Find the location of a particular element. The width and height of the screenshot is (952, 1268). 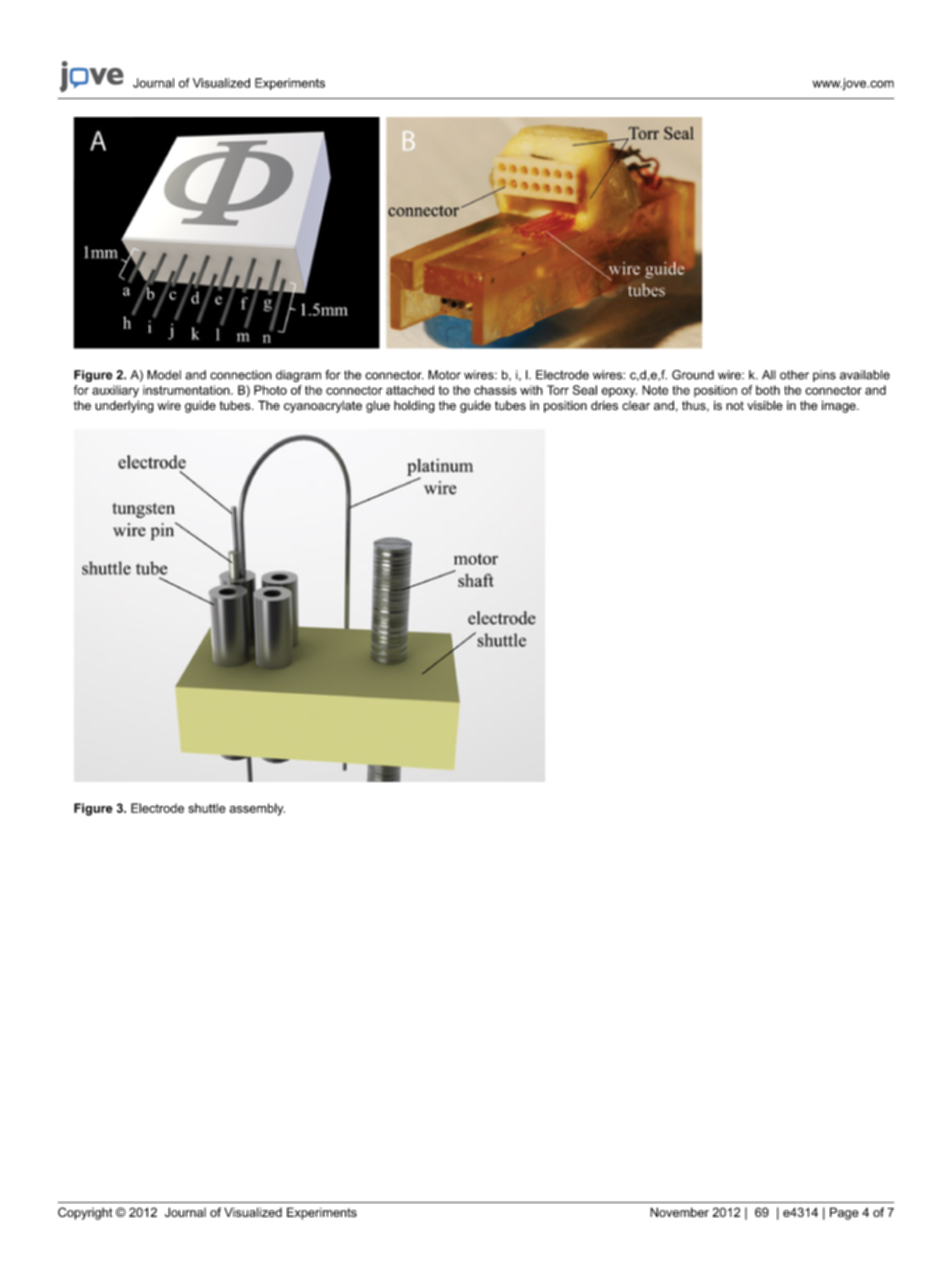

clear is located at coordinates (636, 405).
